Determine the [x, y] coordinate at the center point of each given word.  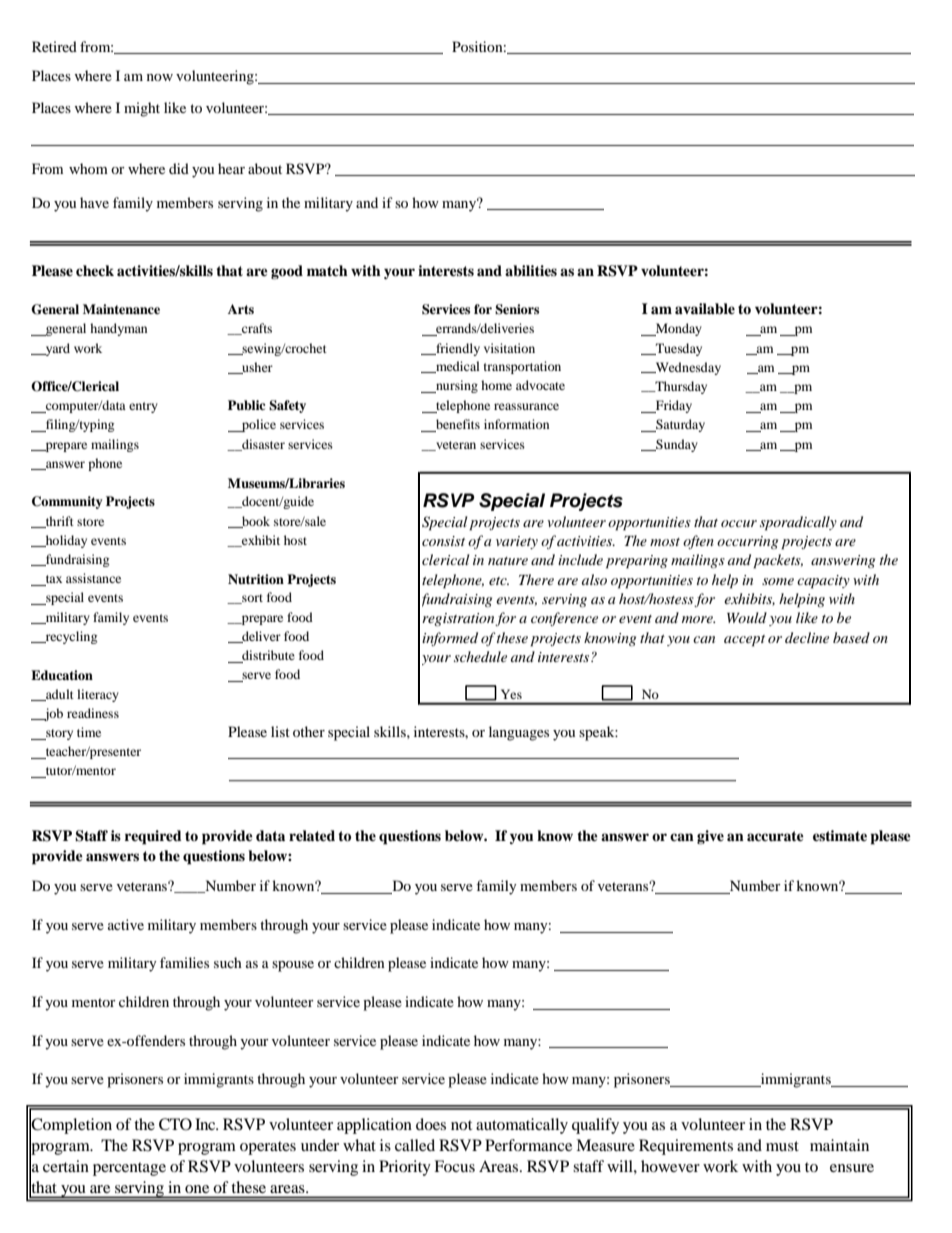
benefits [457, 425]
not [461, 1125]
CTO [175, 1124]
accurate [775, 836]
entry [143, 407]
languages [519, 733]
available [705, 309]
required [153, 837]
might [142, 109]
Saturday [679, 425]
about [265, 168]
